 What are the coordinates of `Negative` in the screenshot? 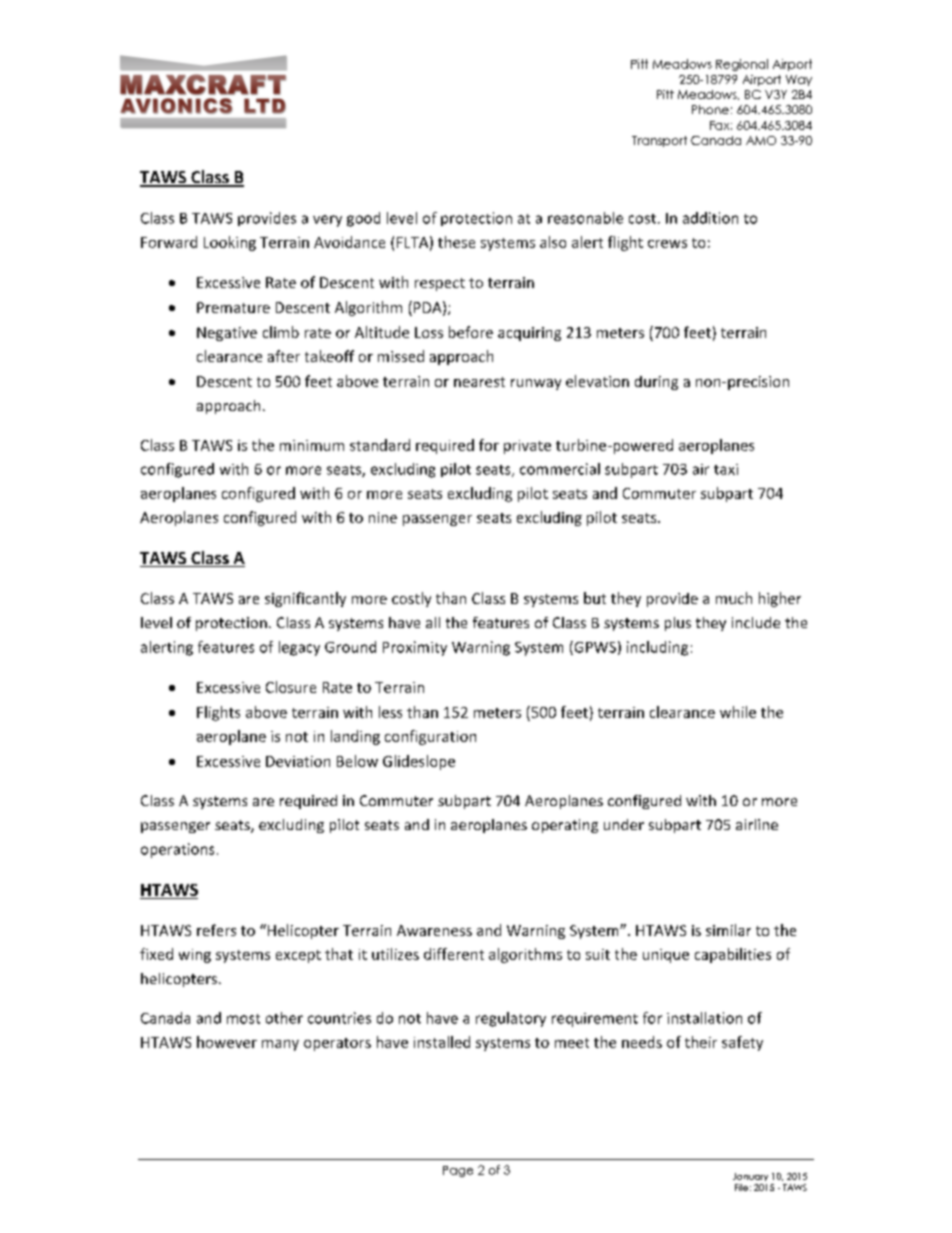 It's located at (227, 334).
